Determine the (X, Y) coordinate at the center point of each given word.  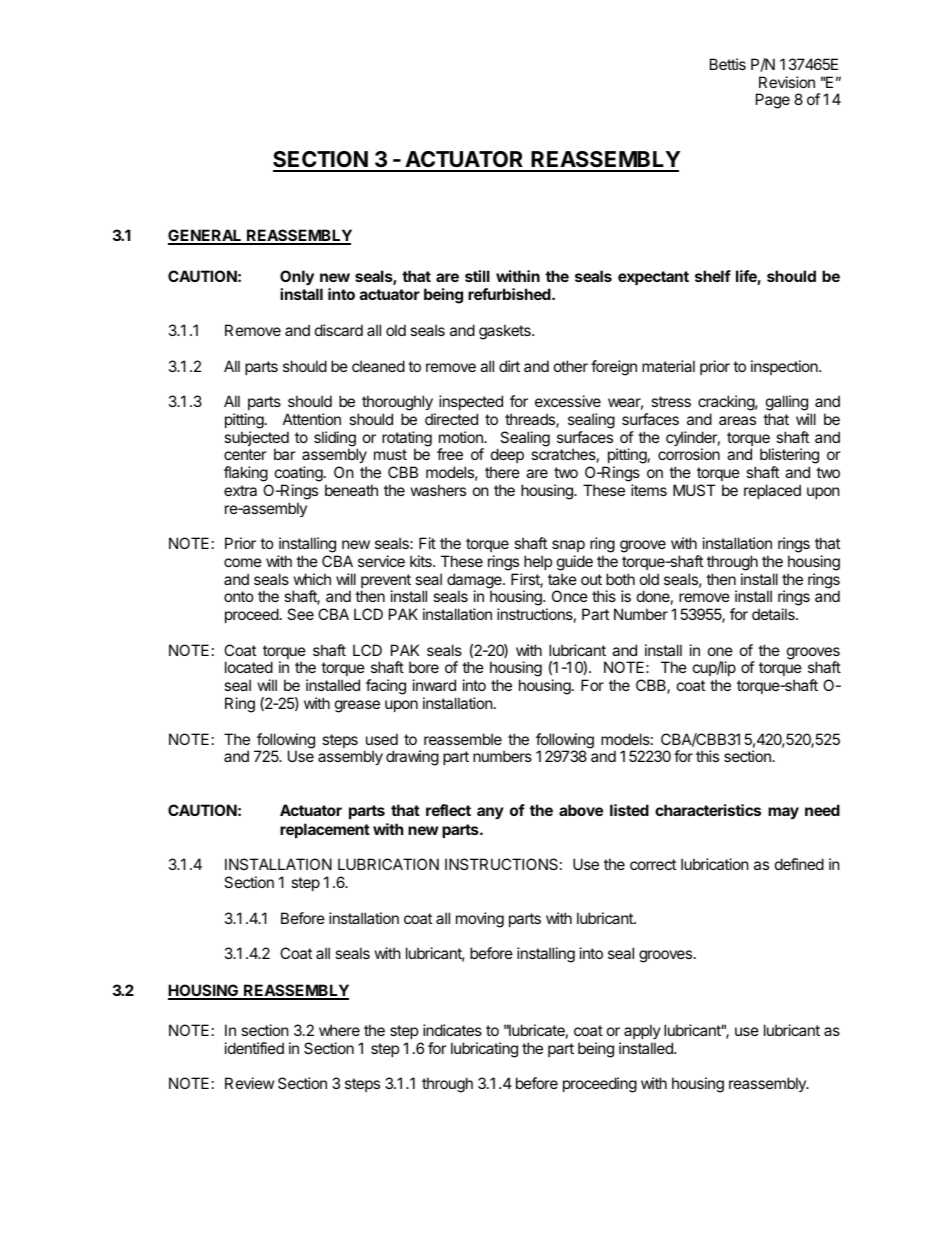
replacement (325, 830)
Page (773, 101)
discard (339, 330)
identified (254, 1048)
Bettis (728, 64)
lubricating (484, 1050)
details (774, 614)
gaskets (506, 332)
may (783, 813)
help (538, 562)
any (490, 813)
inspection (785, 367)
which (312, 579)
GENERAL (206, 236)
